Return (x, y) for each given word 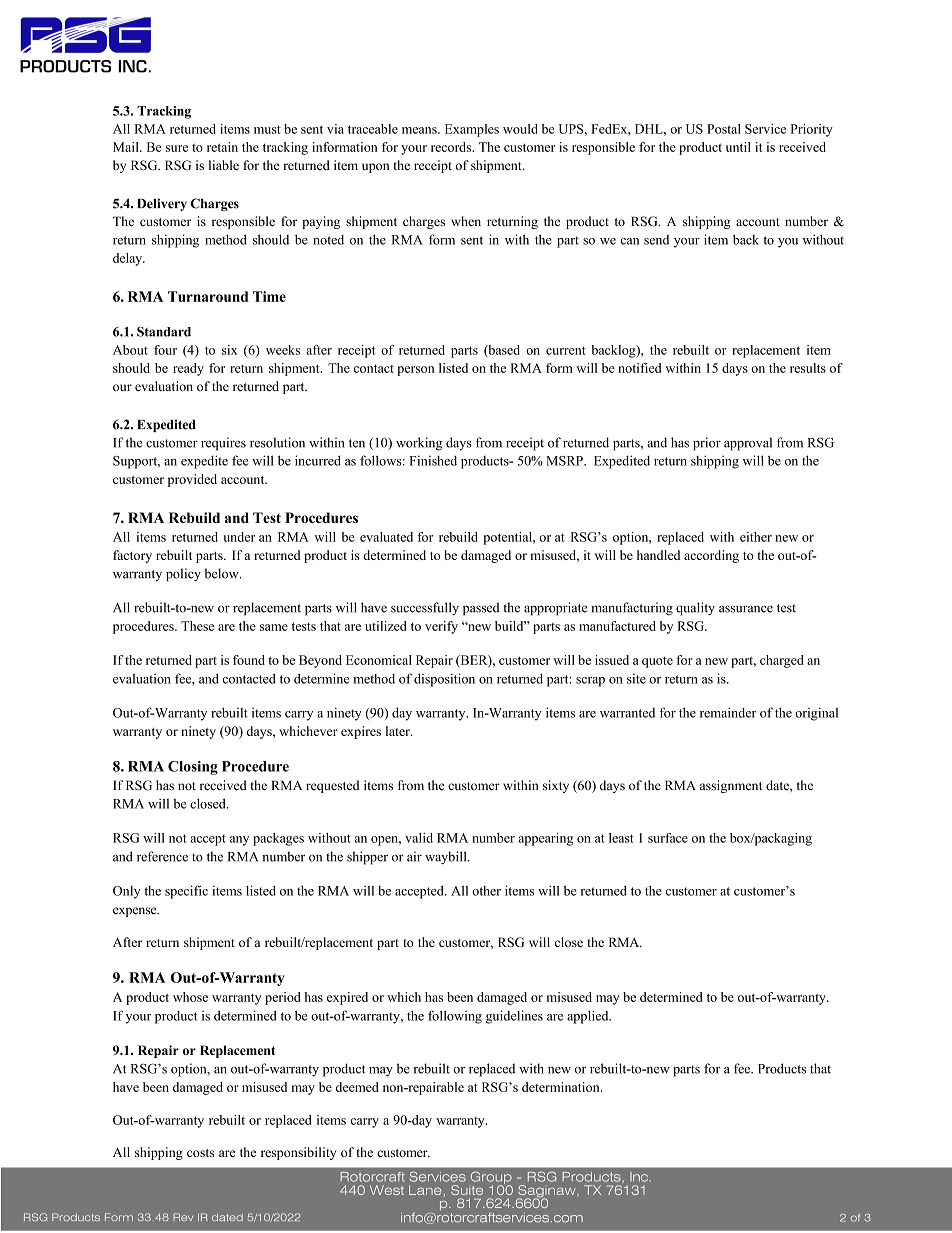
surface (668, 838)
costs (200, 1153)
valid (419, 838)
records (452, 147)
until (738, 147)
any (239, 841)
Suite (467, 1190)
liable (224, 165)
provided (192, 480)
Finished (433, 460)
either (756, 537)
